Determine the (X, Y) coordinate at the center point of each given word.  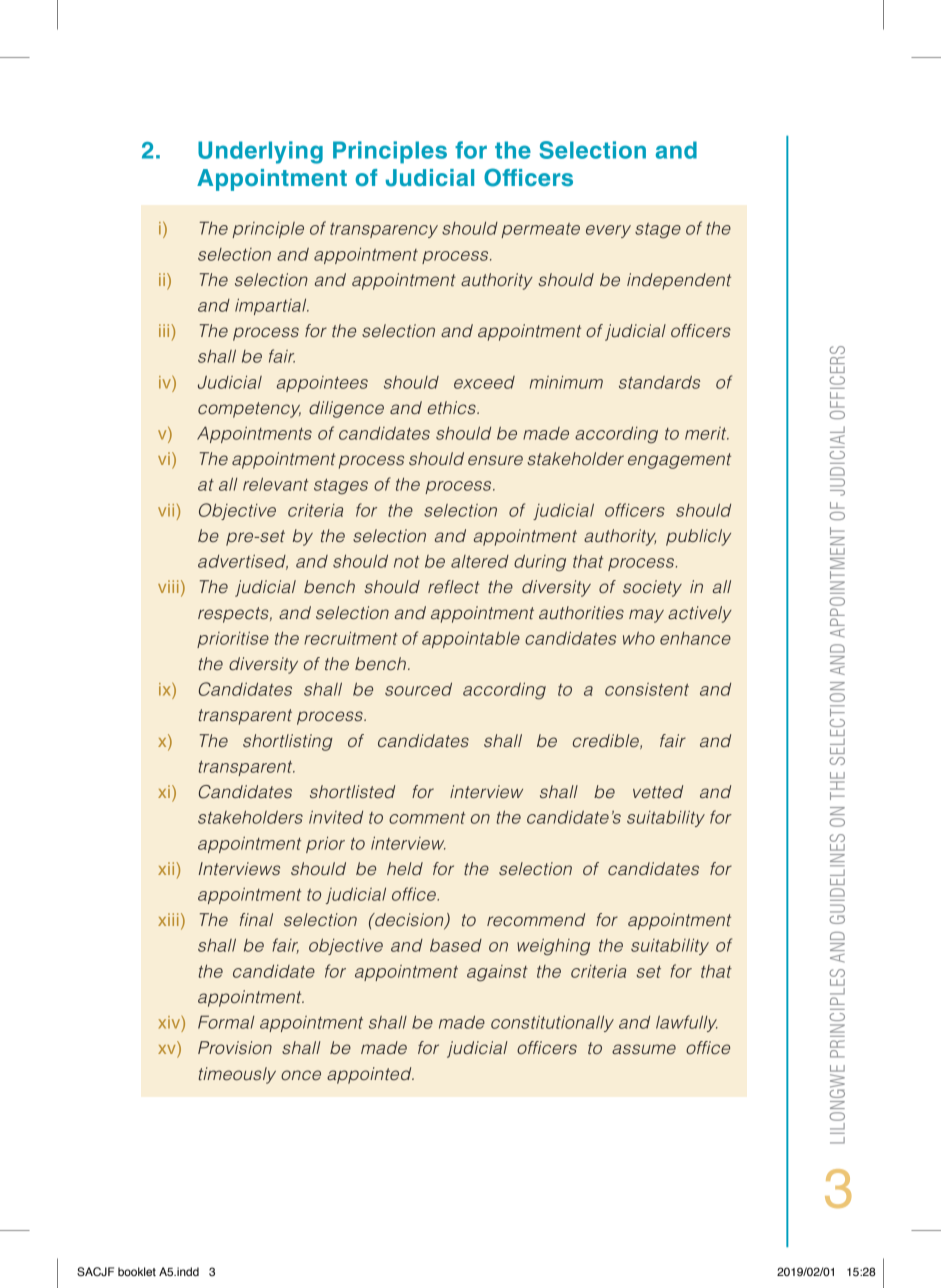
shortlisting (288, 742)
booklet (137, 1271)
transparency (384, 230)
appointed (370, 1075)
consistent (647, 689)
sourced (418, 689)
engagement (679, 461)
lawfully (687, 1023)
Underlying (260, 152)
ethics (453, 408)
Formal (226, 1022)
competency (249, 410)
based (456, 945)
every (608, 231)
